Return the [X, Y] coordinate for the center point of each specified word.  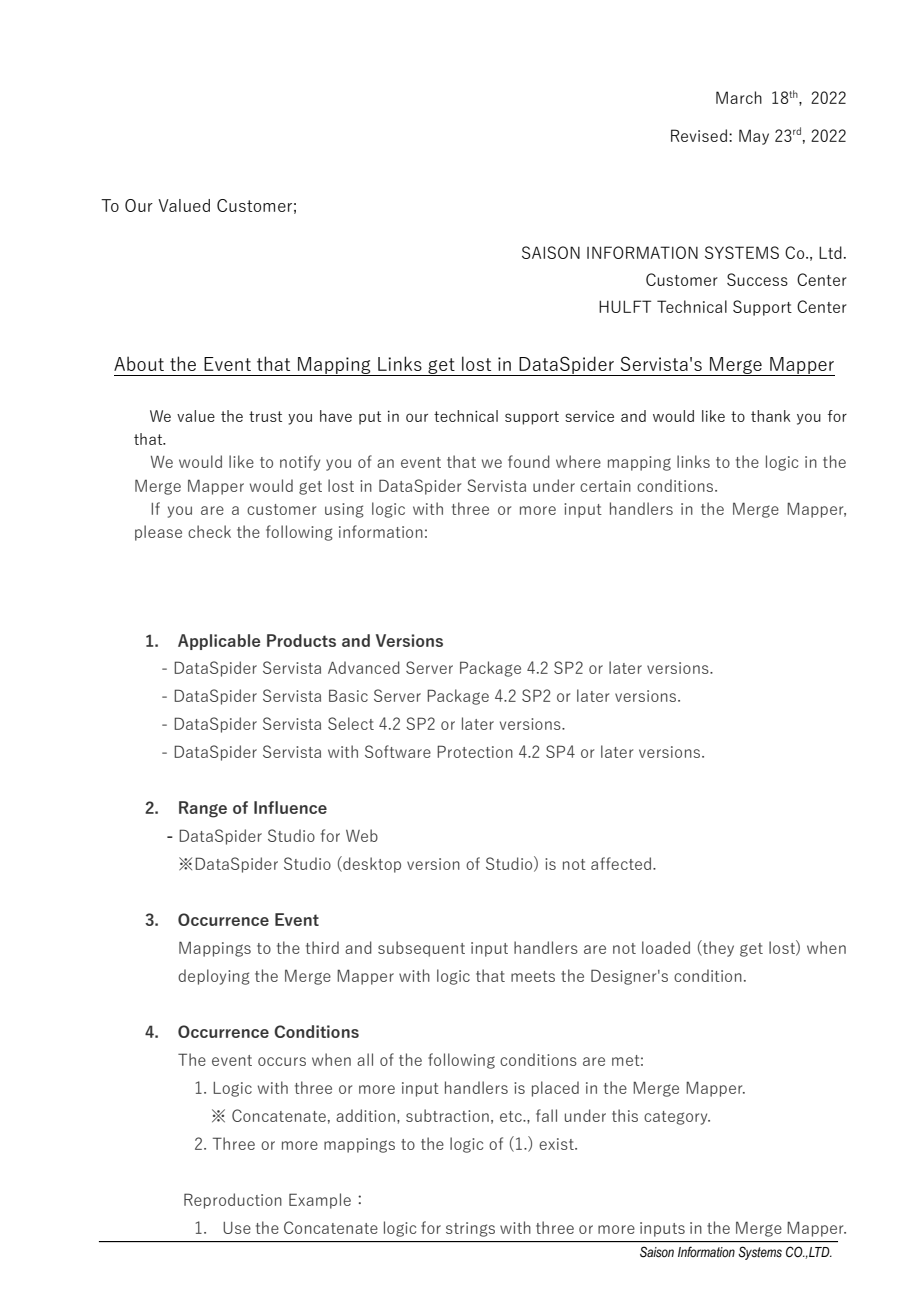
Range [203, 809]
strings [470, 1229]
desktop [371, 864]
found [529, 461]
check [209, 531]
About [139, 363]
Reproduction [233, 1201]
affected [622, 863]
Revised [699, 135]
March [739, 97]
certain [605, 486]
